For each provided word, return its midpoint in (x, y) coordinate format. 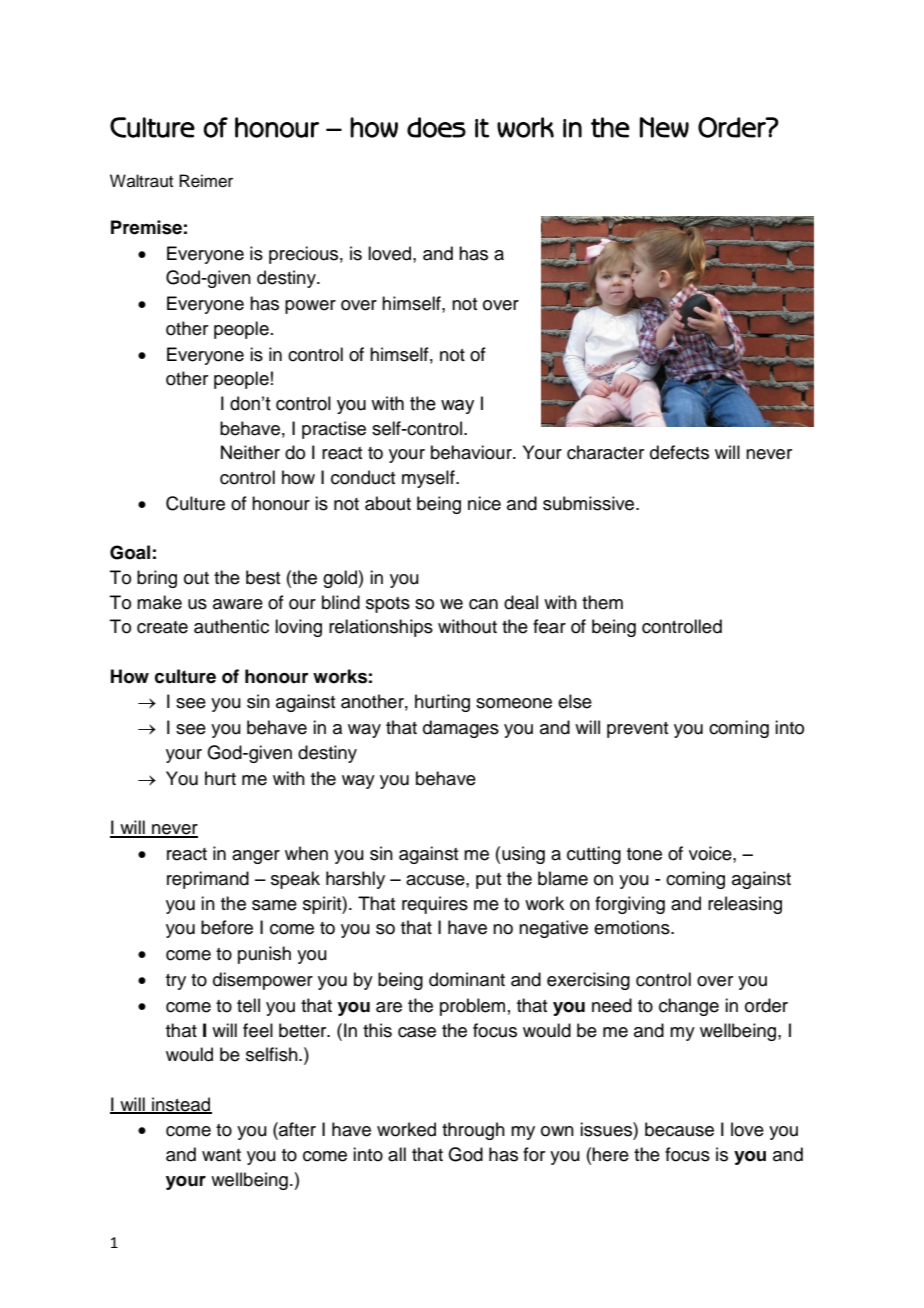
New (664, 127)
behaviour (472, 452)
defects (679, 452)
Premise (146, 227)
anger (256, 857)
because (679, 1129)
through (473, 1131)
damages (461, 729)
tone (644, 854)
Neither (250, 452)
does (436, 127)
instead (181, 1105)
